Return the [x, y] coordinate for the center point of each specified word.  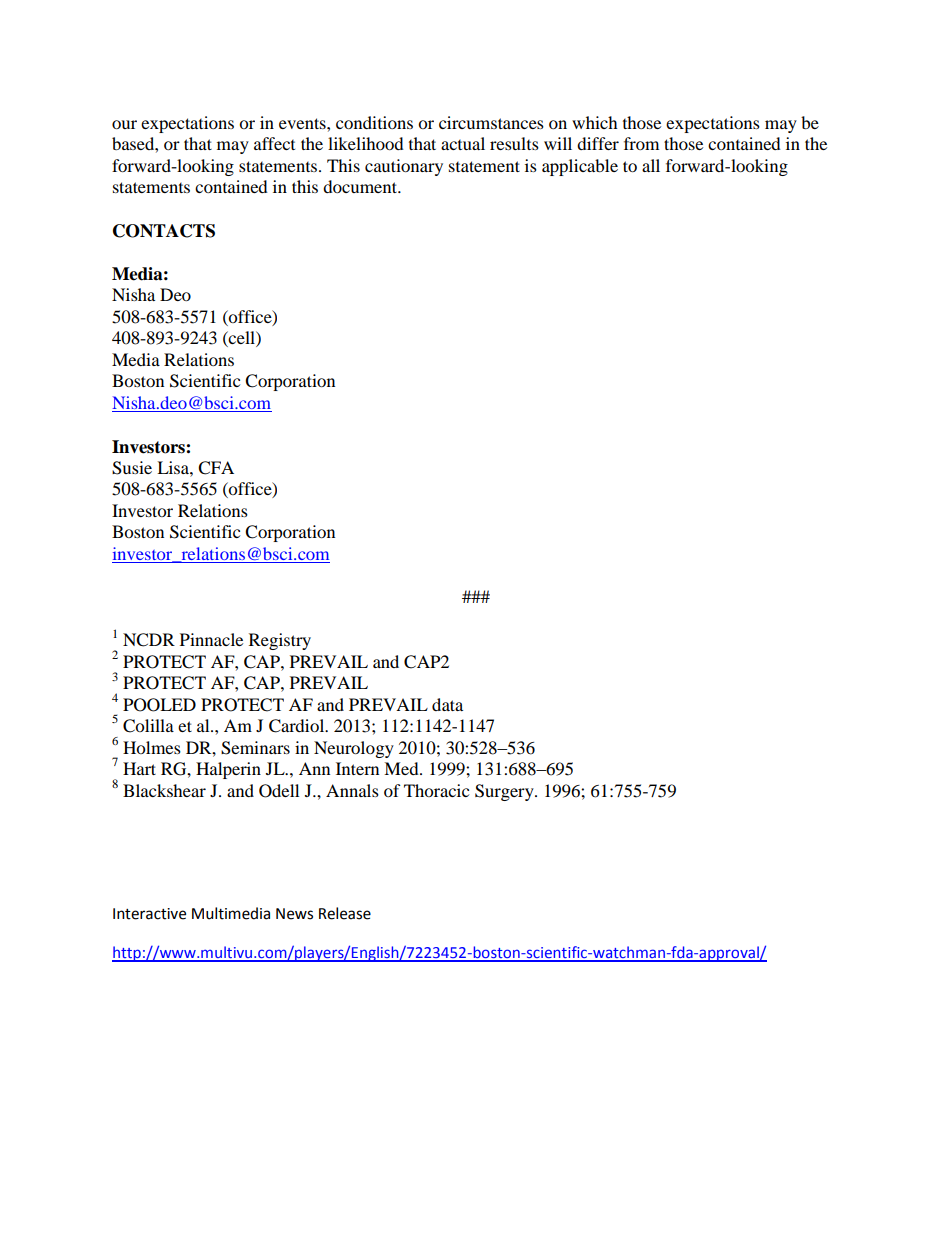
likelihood [366, 143]
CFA [216, 468]
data [447, 704]
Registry [280, 641]
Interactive [149, 914]
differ [598, 143]
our [124, 124]
